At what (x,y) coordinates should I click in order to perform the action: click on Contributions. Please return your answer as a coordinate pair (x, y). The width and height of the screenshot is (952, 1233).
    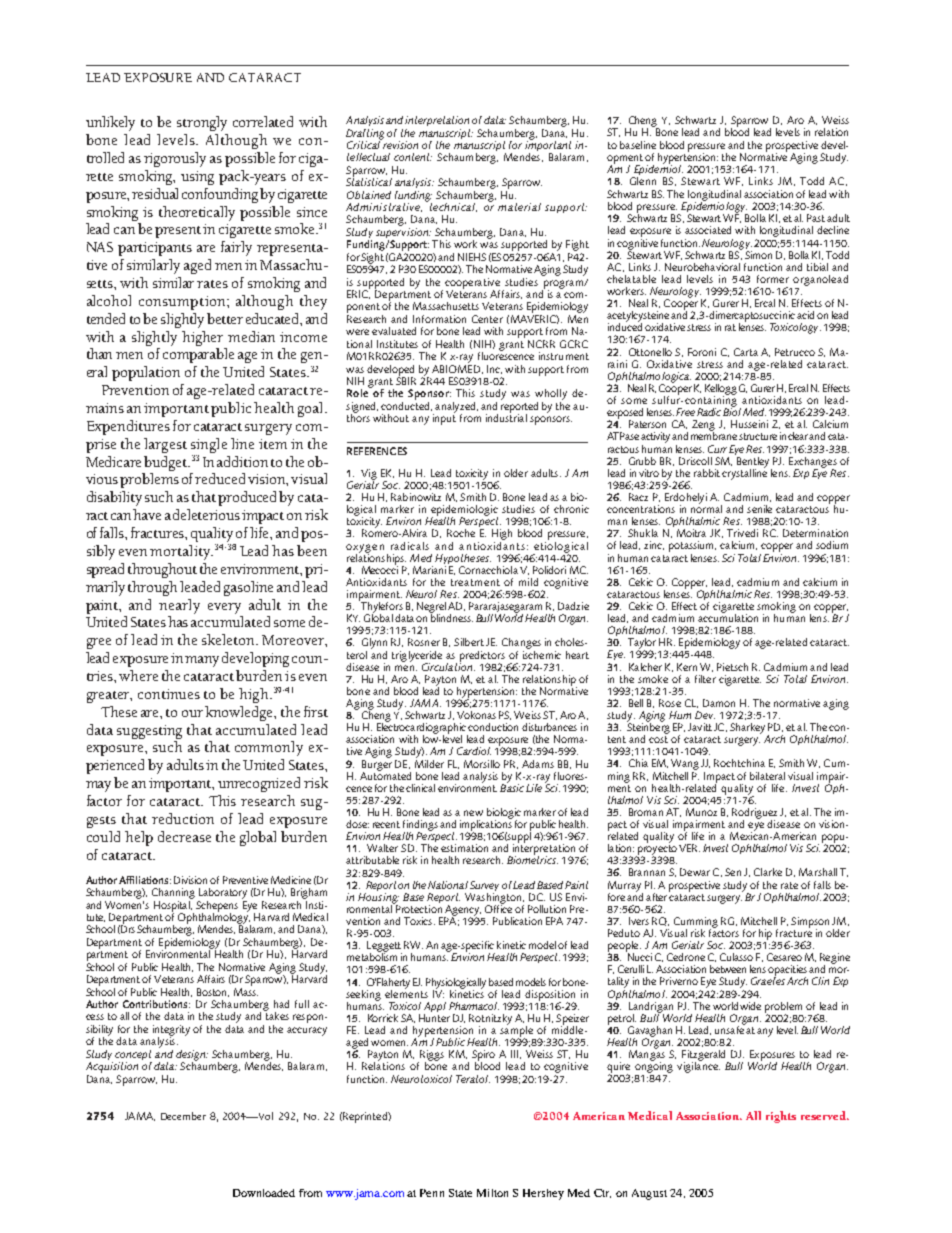
    Looking at the image, I should click on (156, 1004).
